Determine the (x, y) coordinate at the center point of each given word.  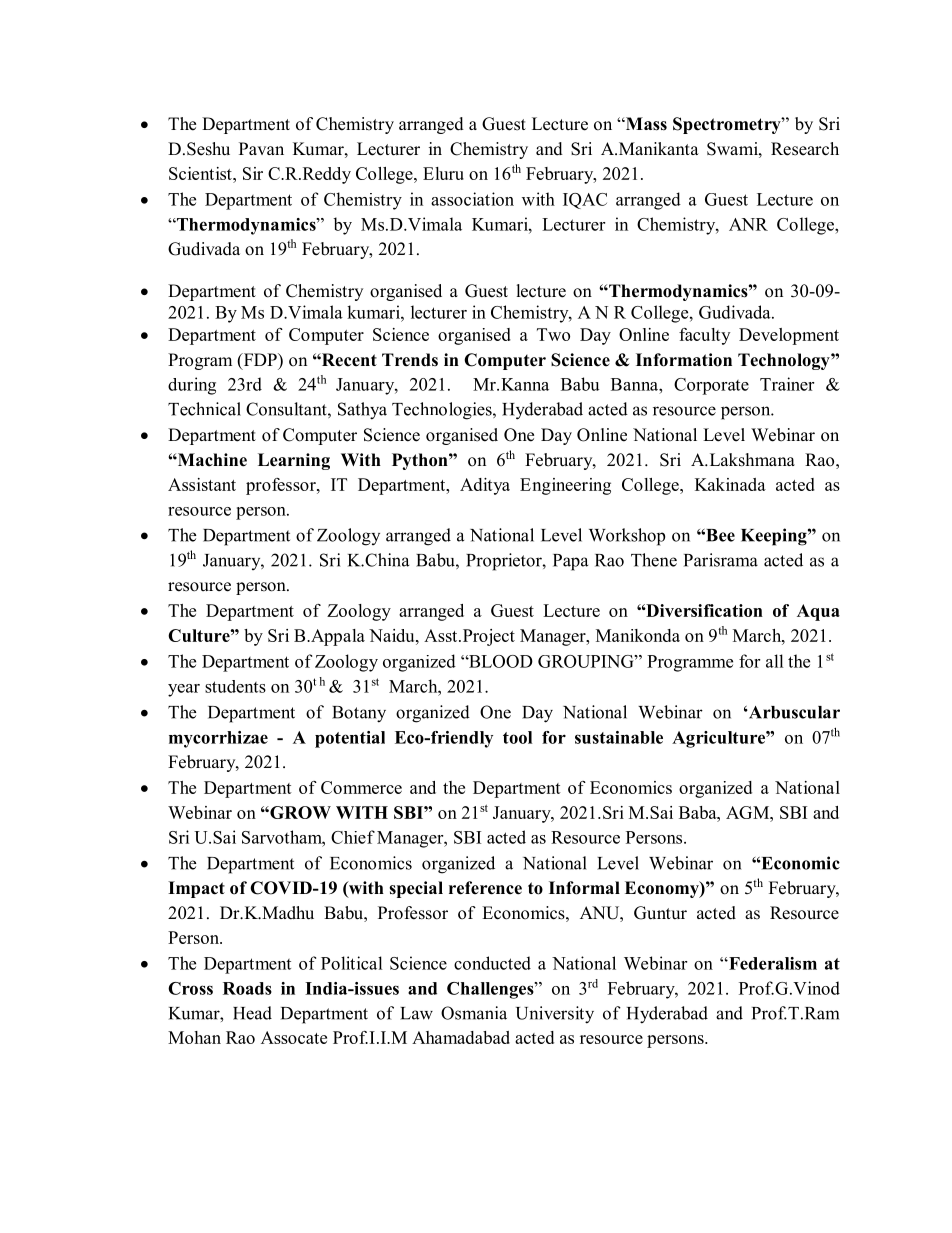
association (472, 199)
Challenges (491, 990)
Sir (253, 173)
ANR (748, 224)
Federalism (772, 963)
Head (252, 1013)
